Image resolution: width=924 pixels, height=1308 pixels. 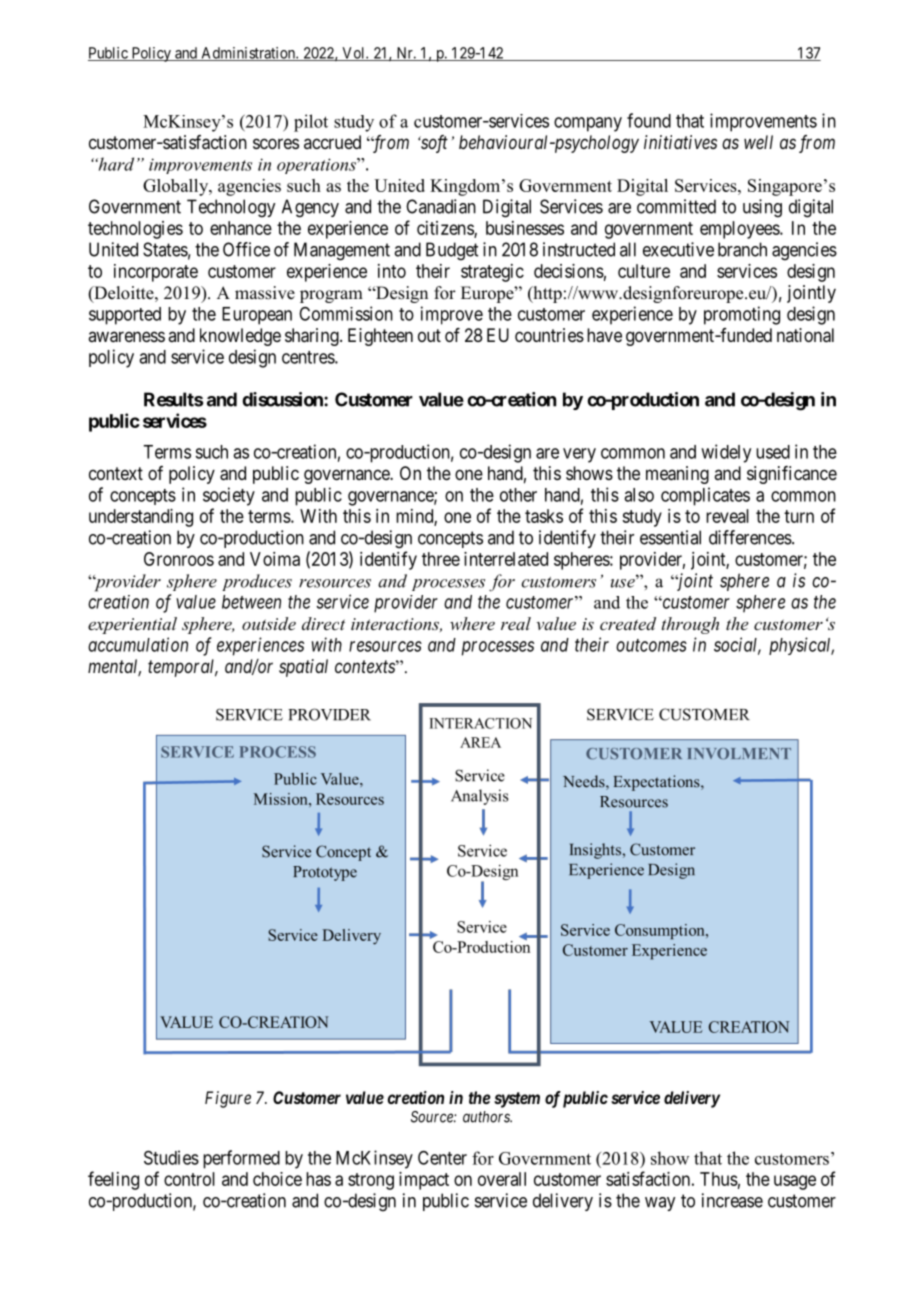 What do you see at coordinates (472, 623) in the document?
I see `where` at bounding box center [472, 623].
